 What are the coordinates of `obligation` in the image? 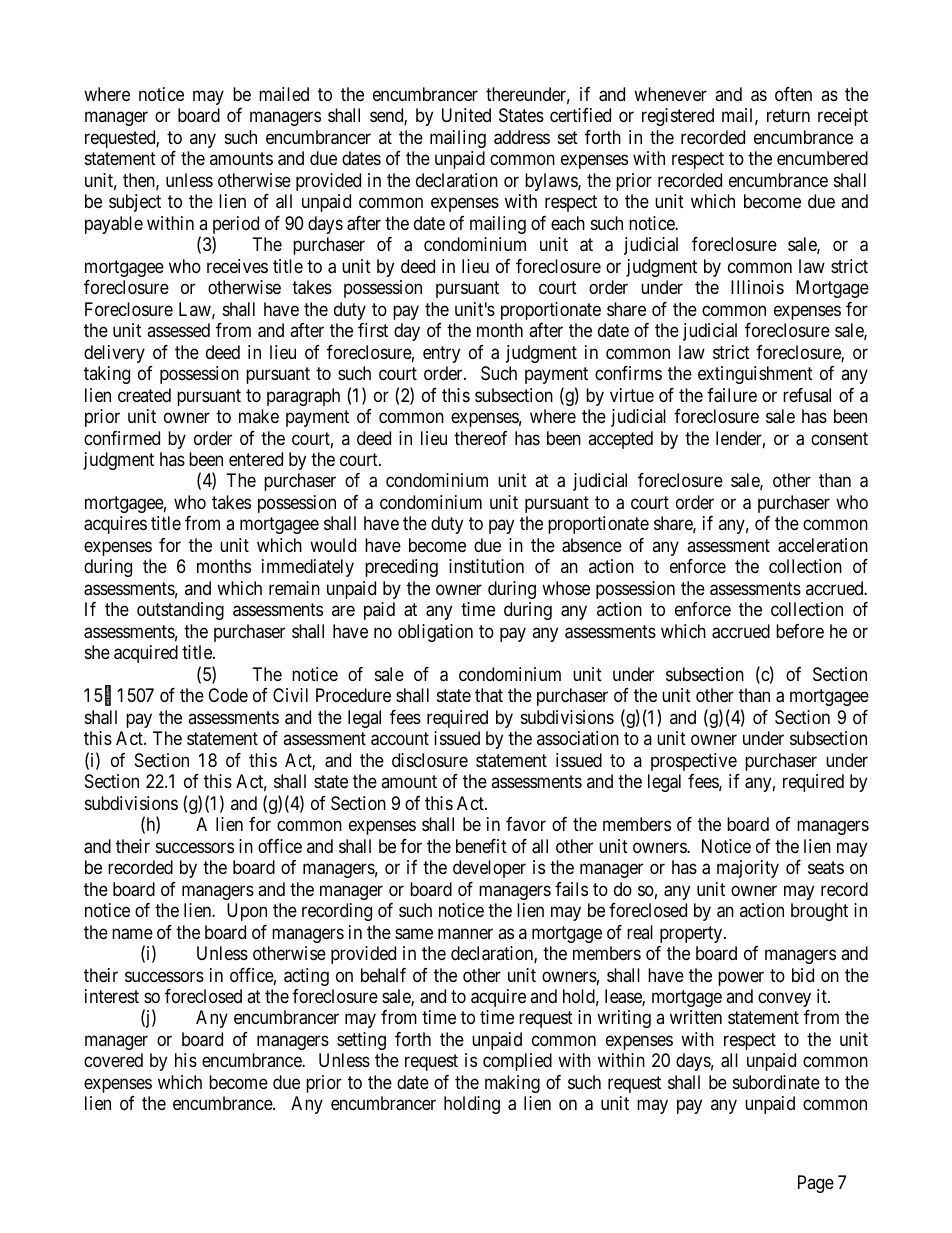 It's located at (435, 633).
